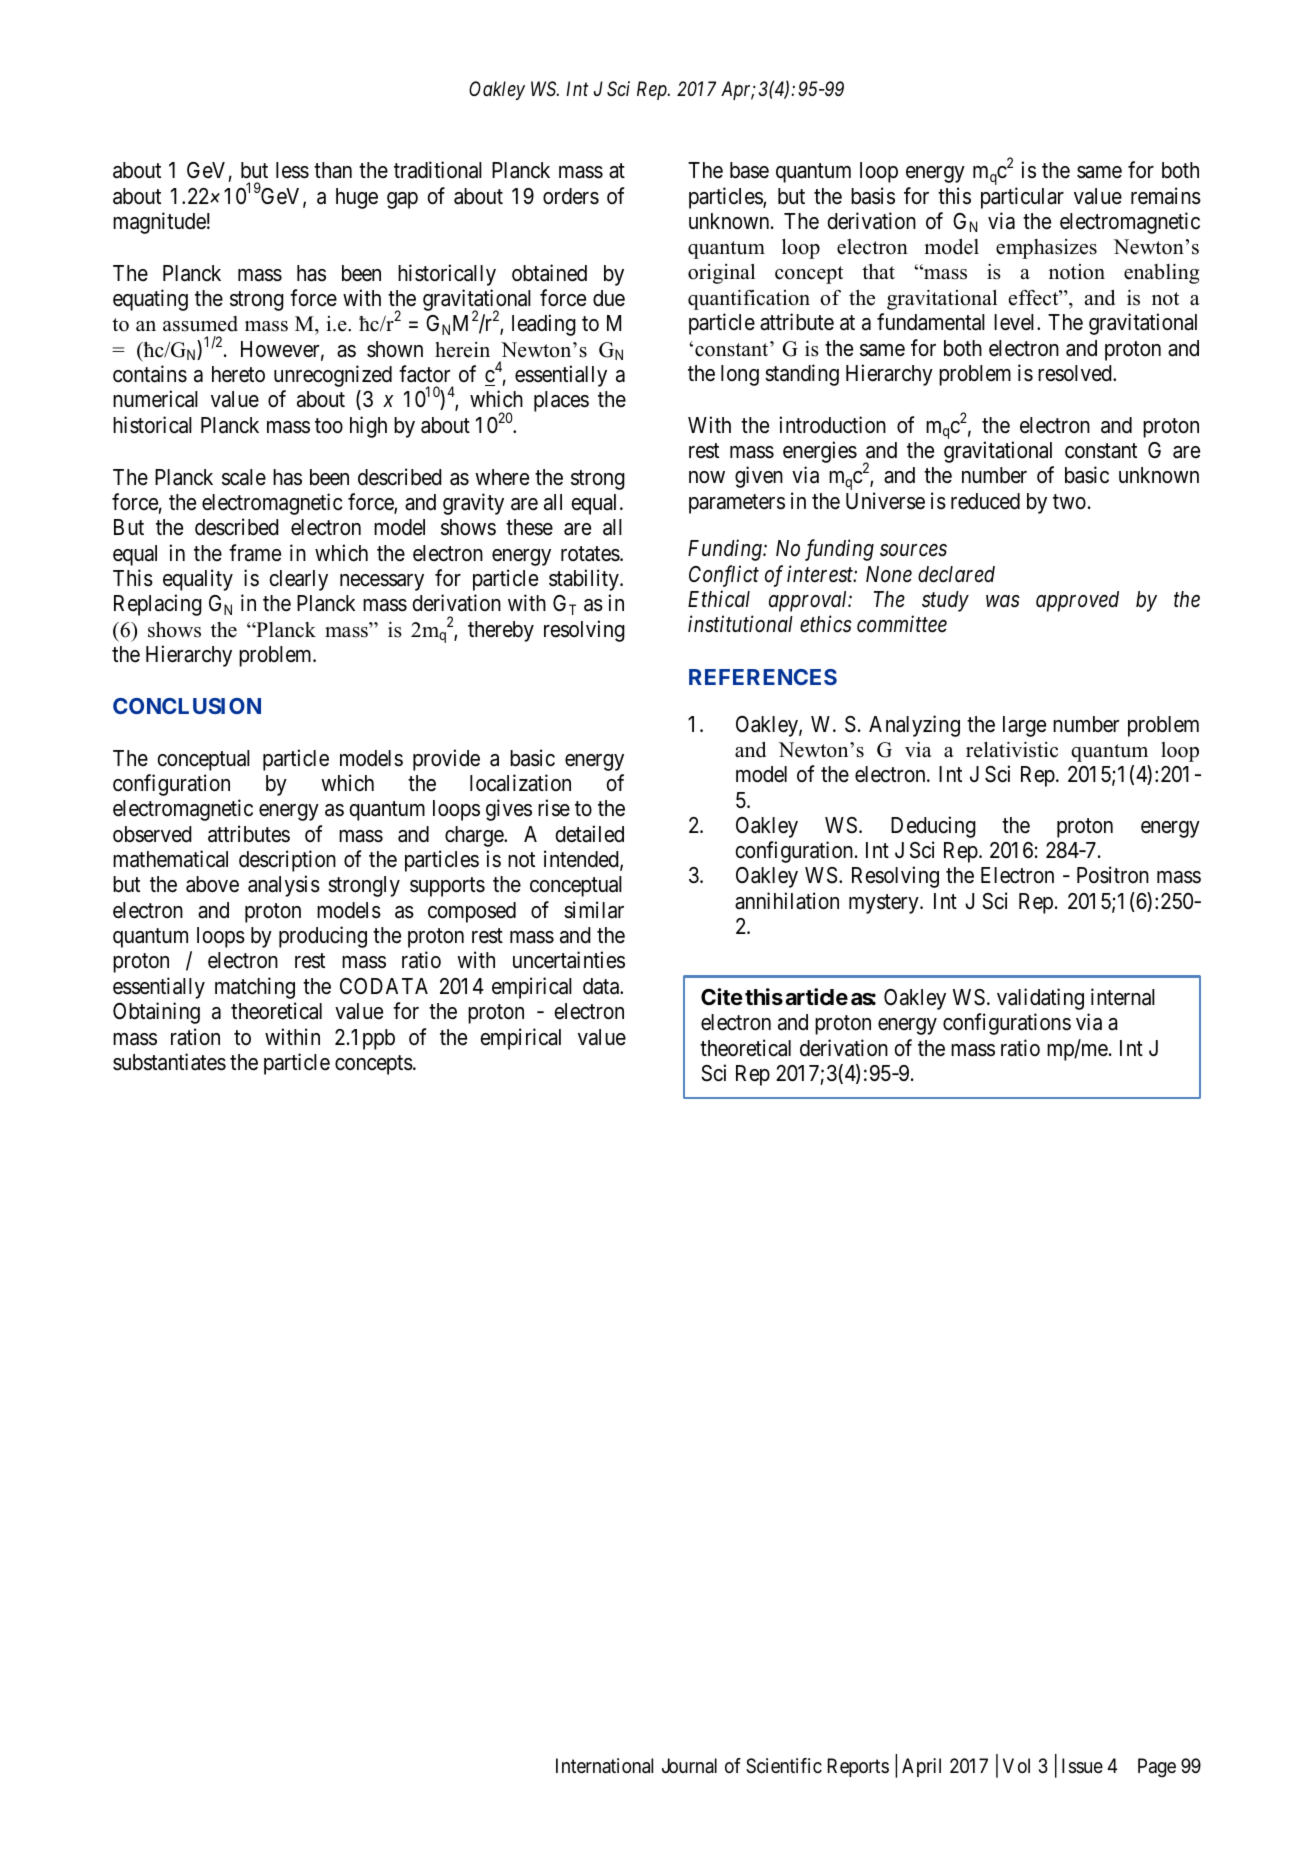 This page has width=1313, height=1856. What do you see at coordinates (1022, 198) in the page?
I see `particular` at bounding box center [1022, 198].
